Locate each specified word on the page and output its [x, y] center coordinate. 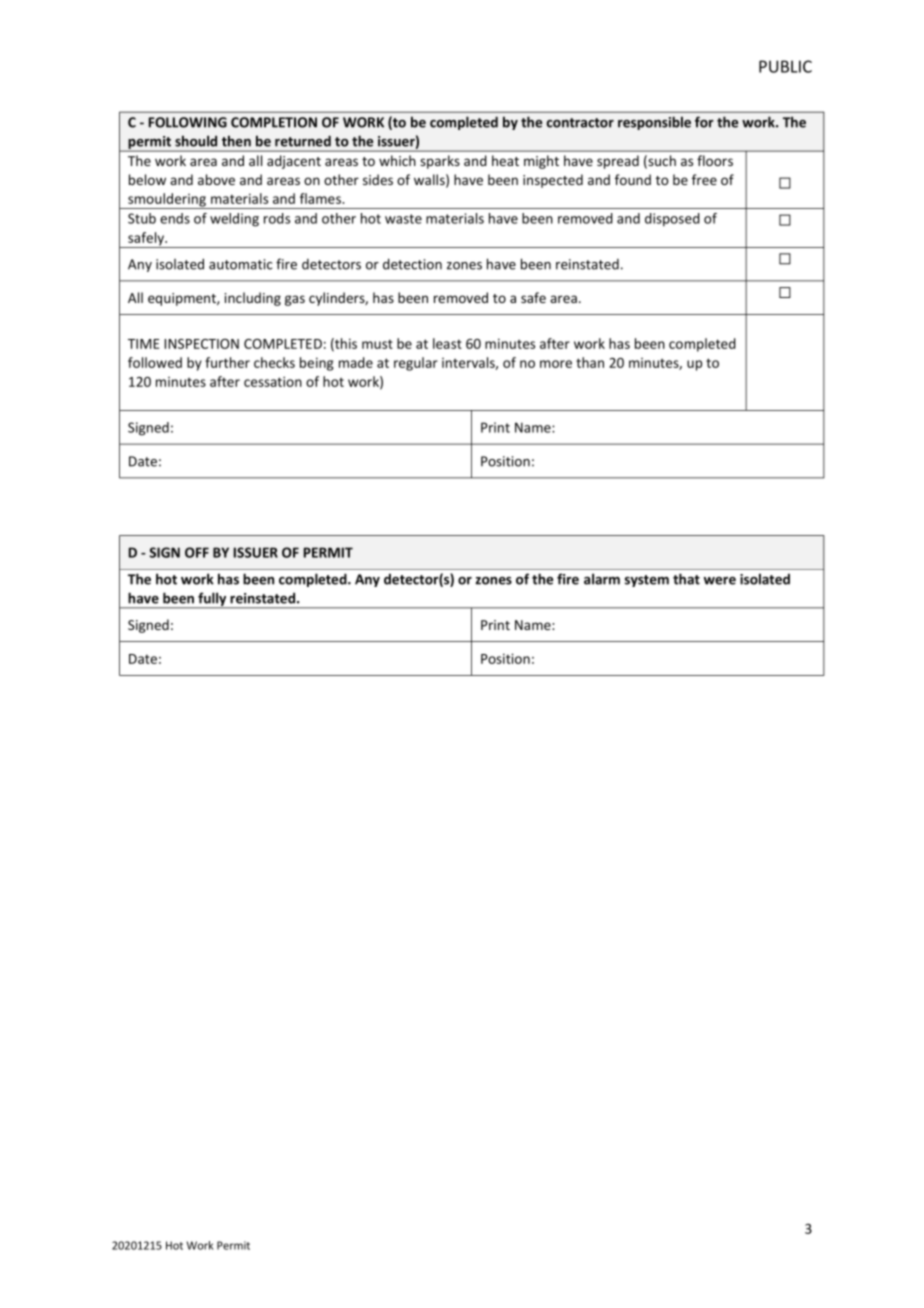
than [590, 362]
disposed [672, 219]
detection [412, 264]
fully [212, 600]
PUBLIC [785, 66]
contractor [580, 123]
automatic [240, 264]
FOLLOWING [188, 122]
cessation [273, 381]
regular [416, 364]
